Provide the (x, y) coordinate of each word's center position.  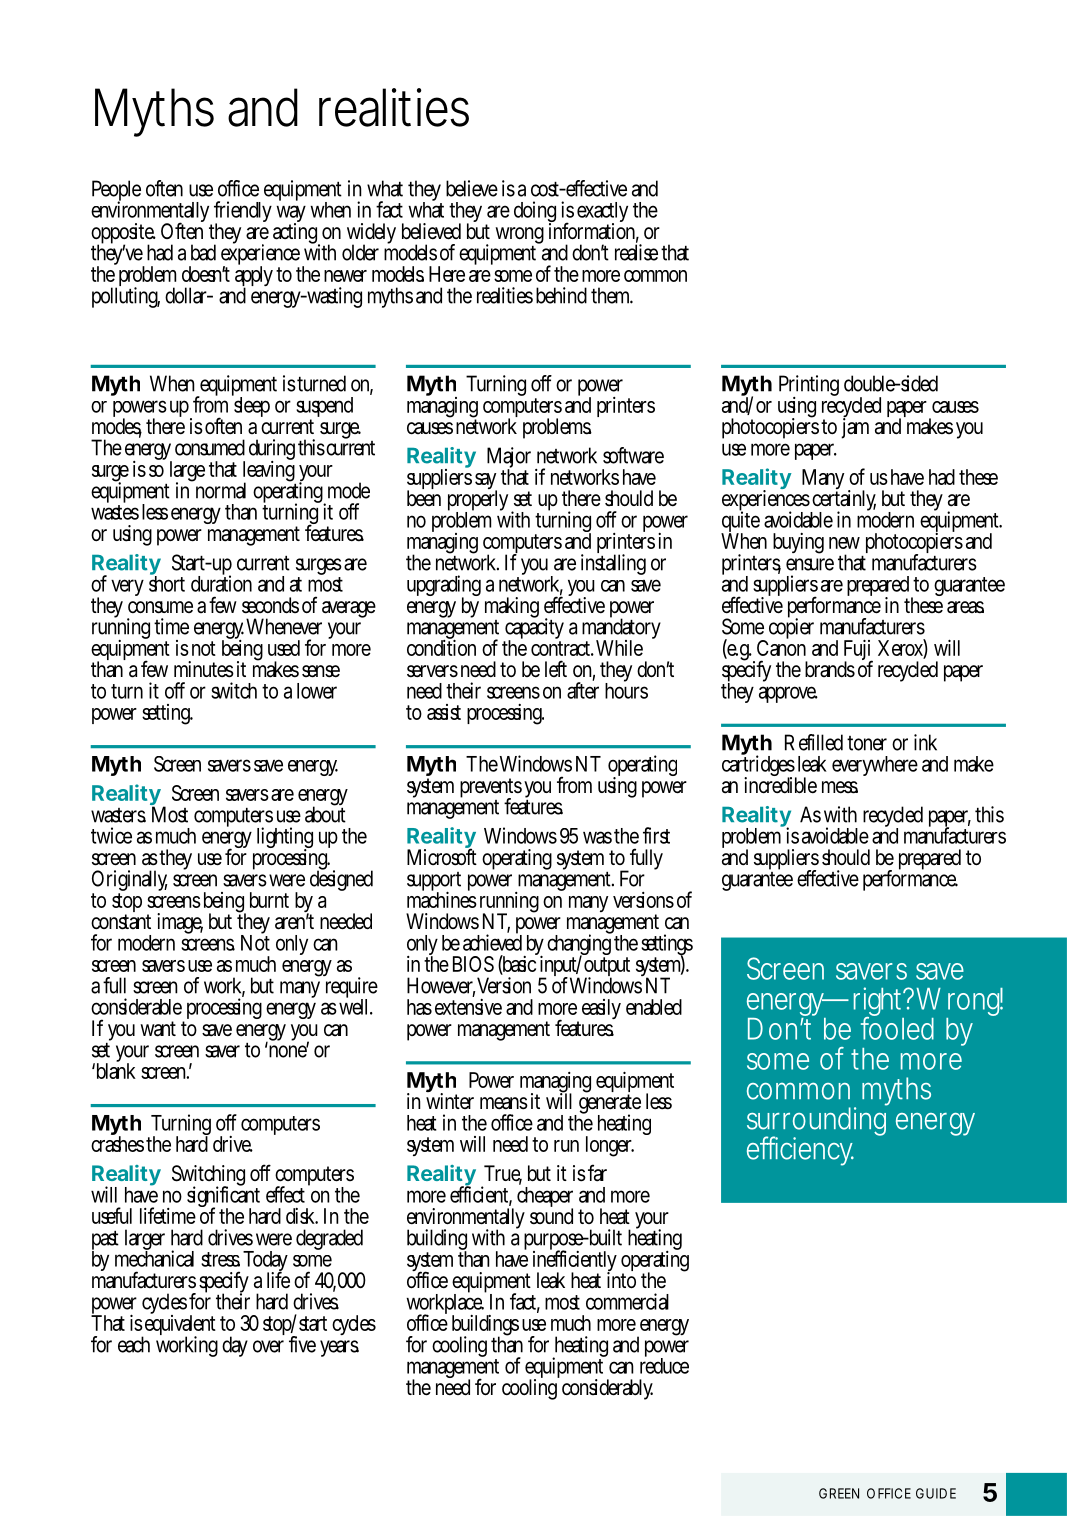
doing (535, 213)
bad (203, 252)
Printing (809, 387)
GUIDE (936, 1493)
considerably (607, 1389)
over (268, 1346)
